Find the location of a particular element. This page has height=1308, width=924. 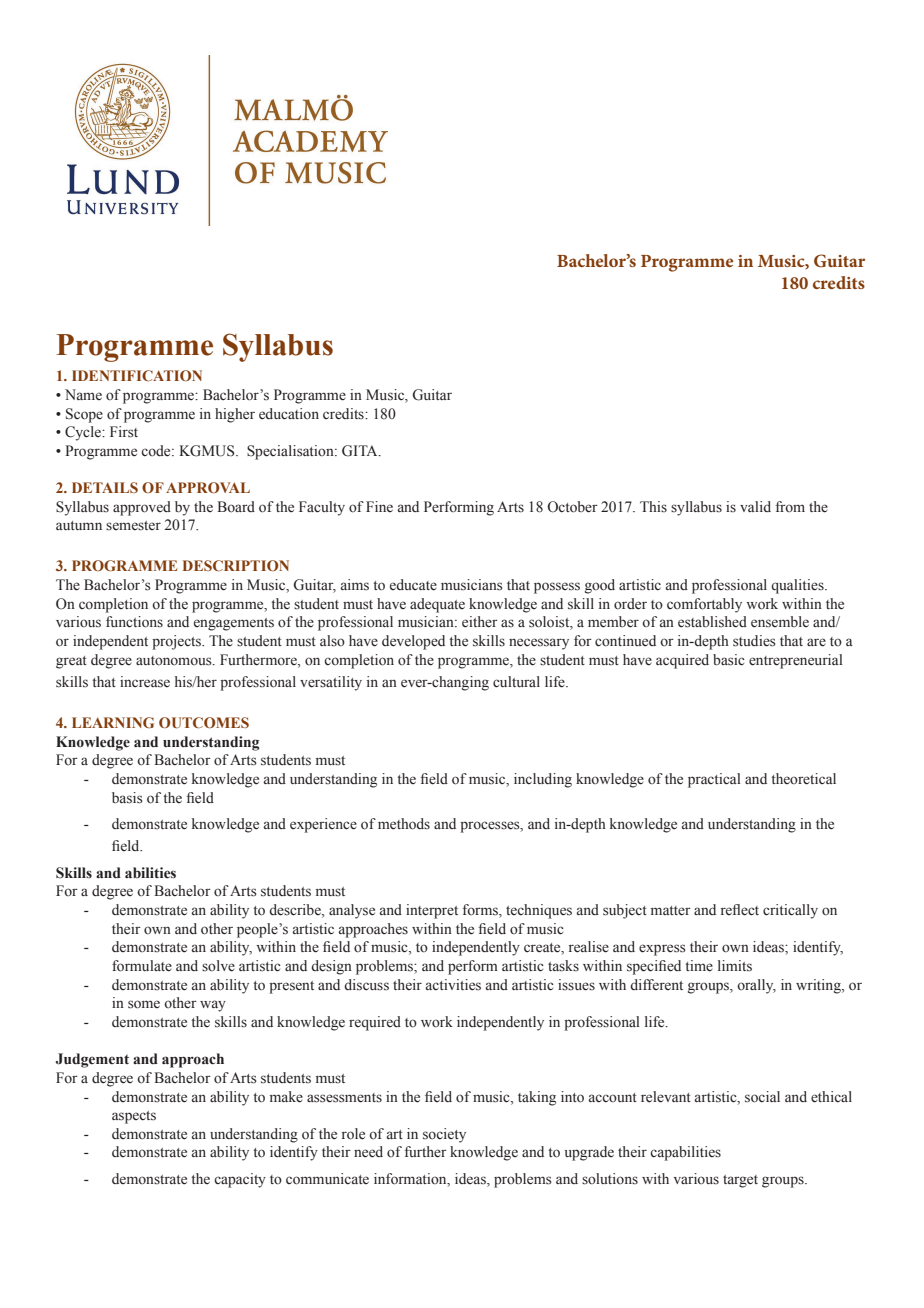

valid is located at coordinates (755, 506).
